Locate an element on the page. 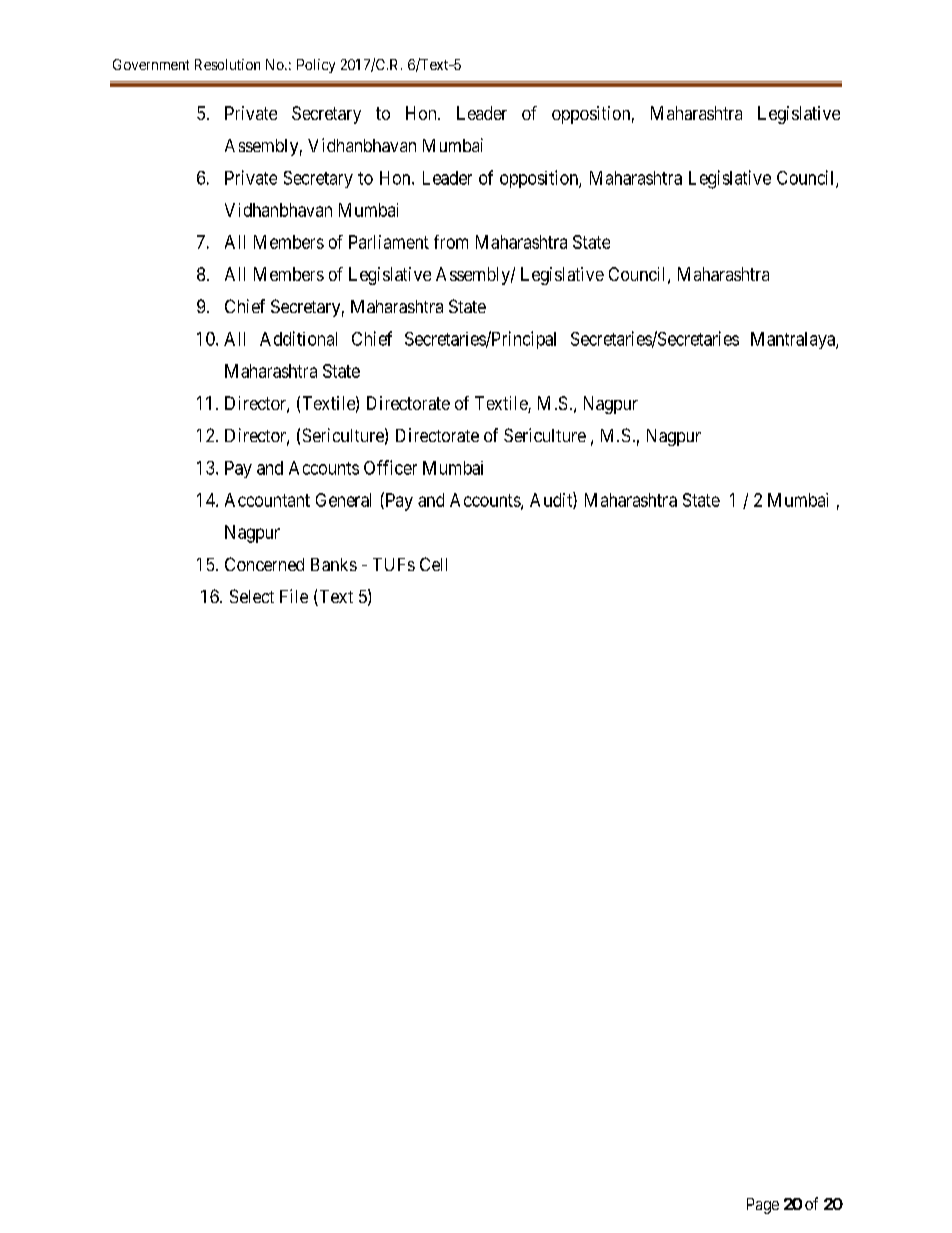 The width and height of the page is (952, 1233). General is located at coordinates (343, 500).
